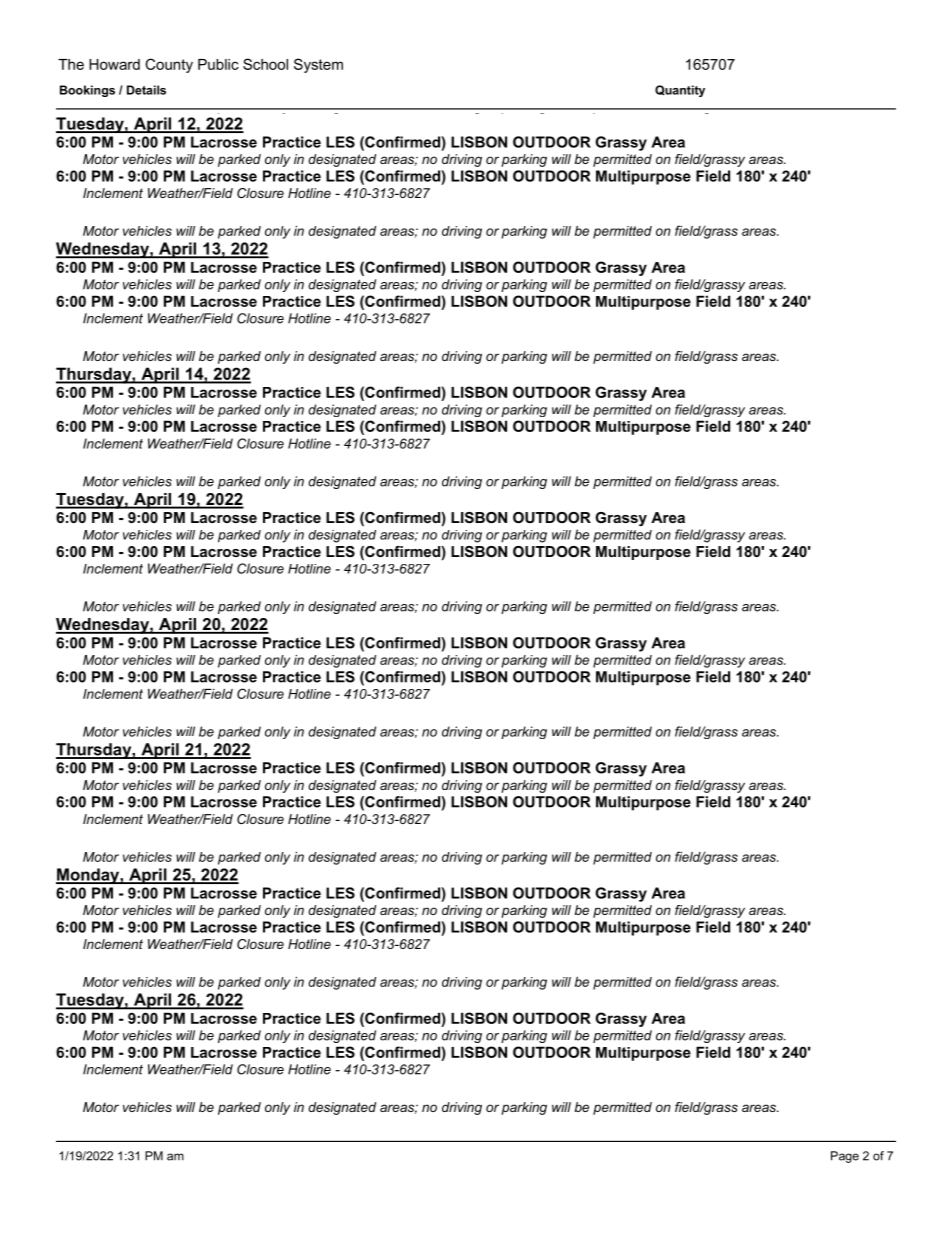 The width and height of the document is (952, 1233). Describe the element at coordinates (265, 64) in the document. I see `School` at that location.
